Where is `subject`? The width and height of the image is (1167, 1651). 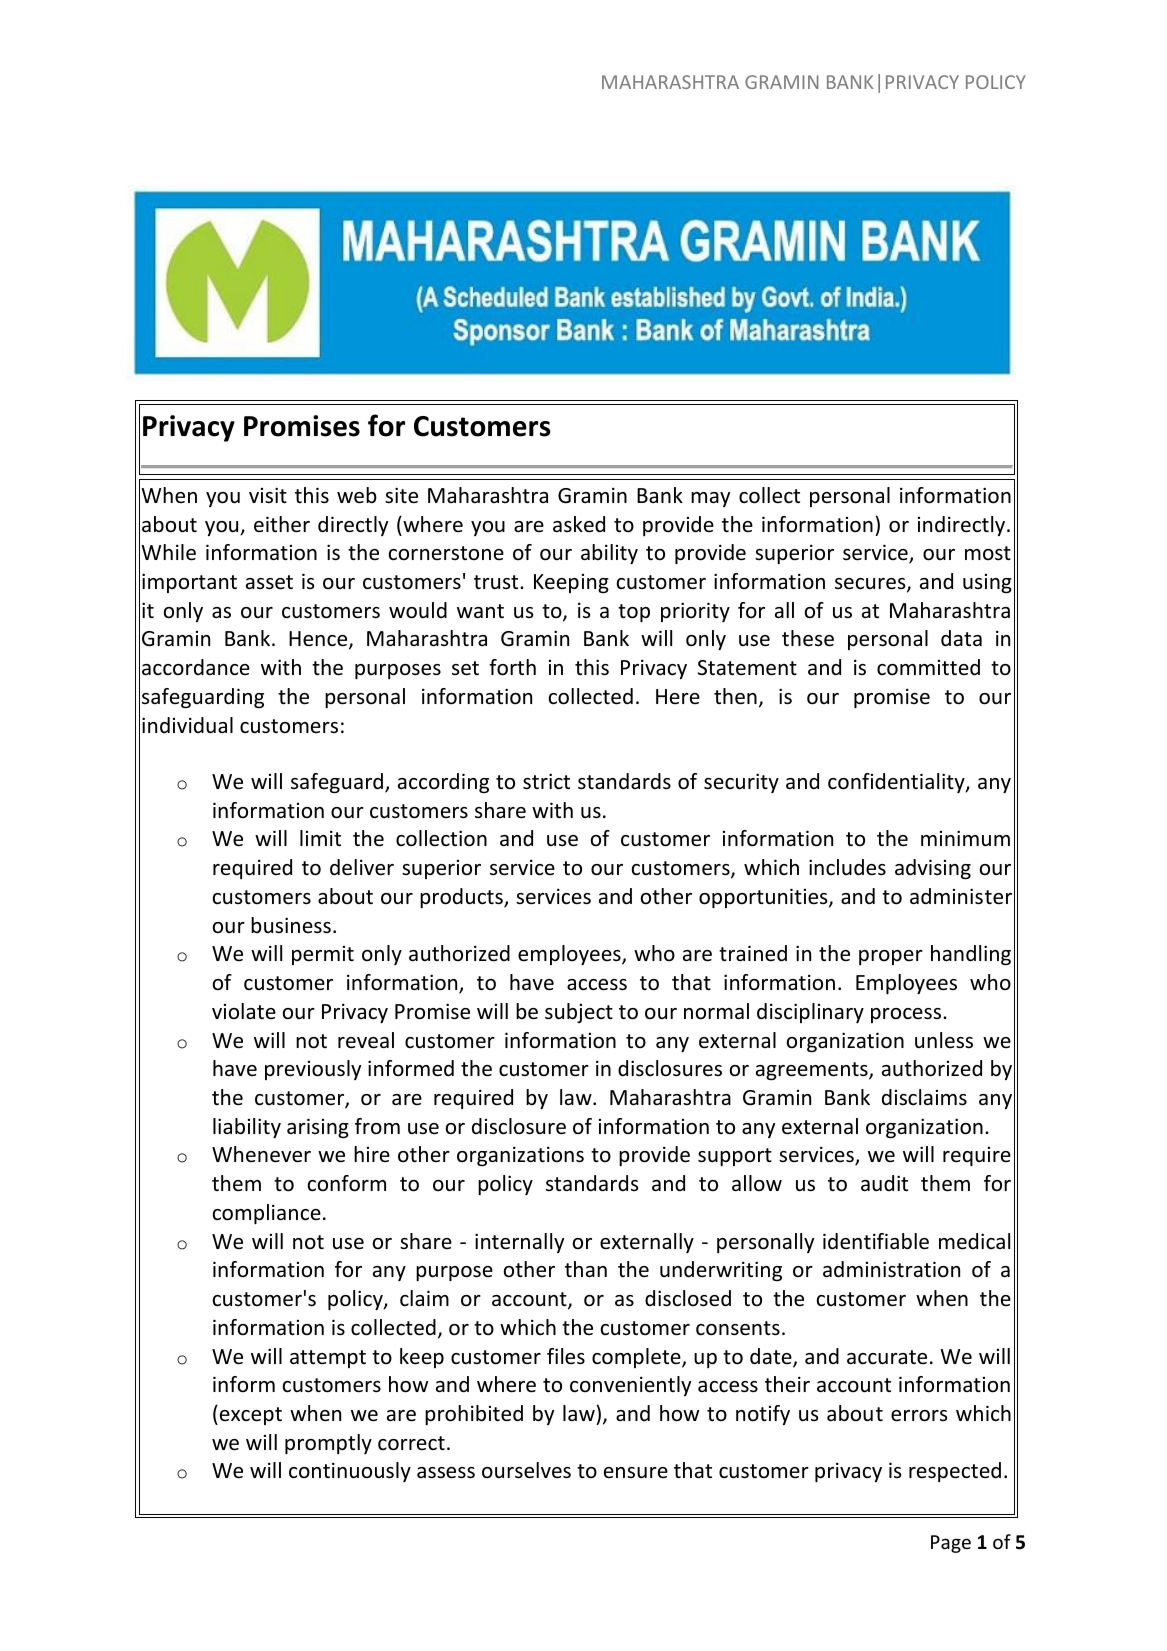
subject is located at coordinates (579, 1013).
